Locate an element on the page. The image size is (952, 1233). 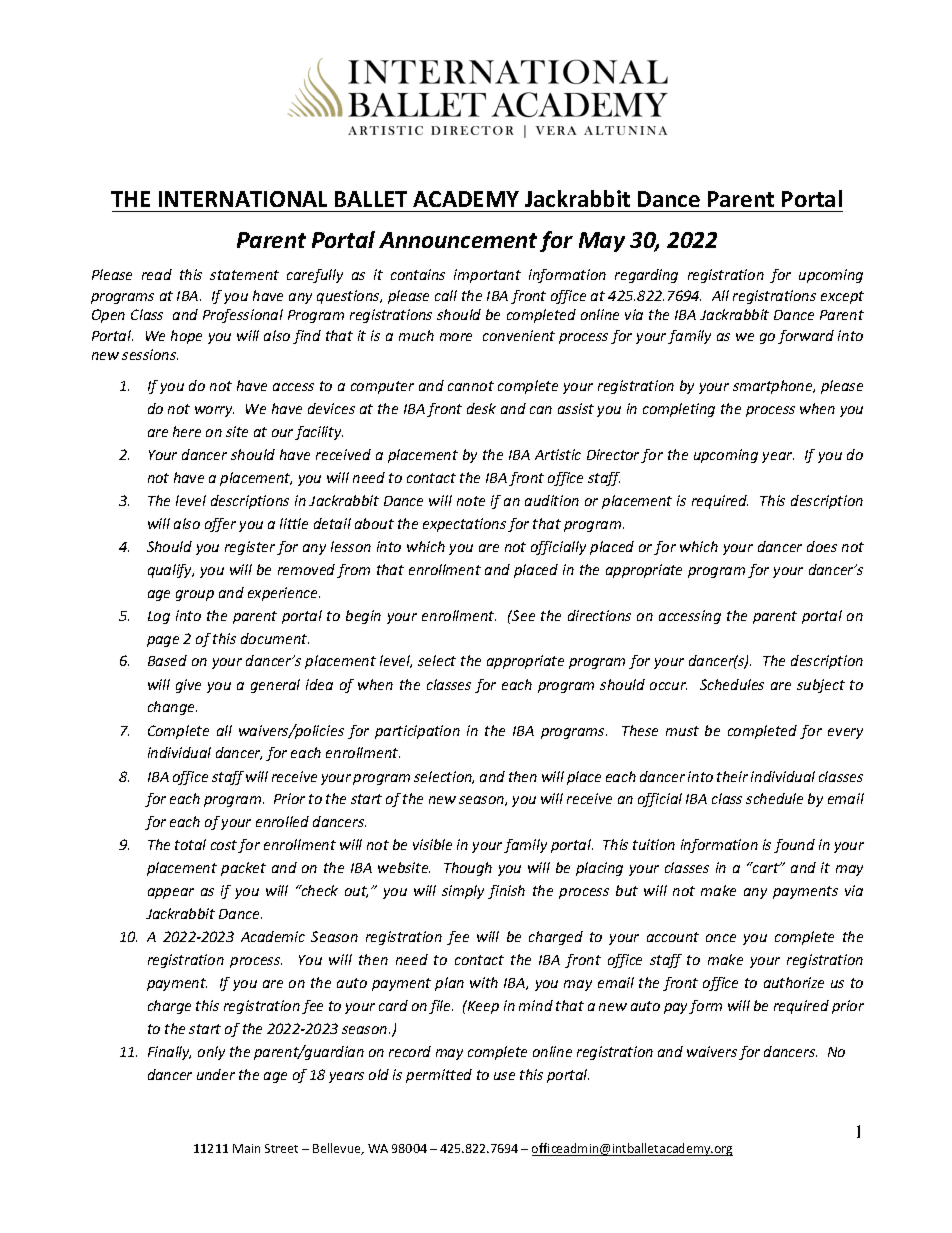
found is located at coordinates (794, 846).
